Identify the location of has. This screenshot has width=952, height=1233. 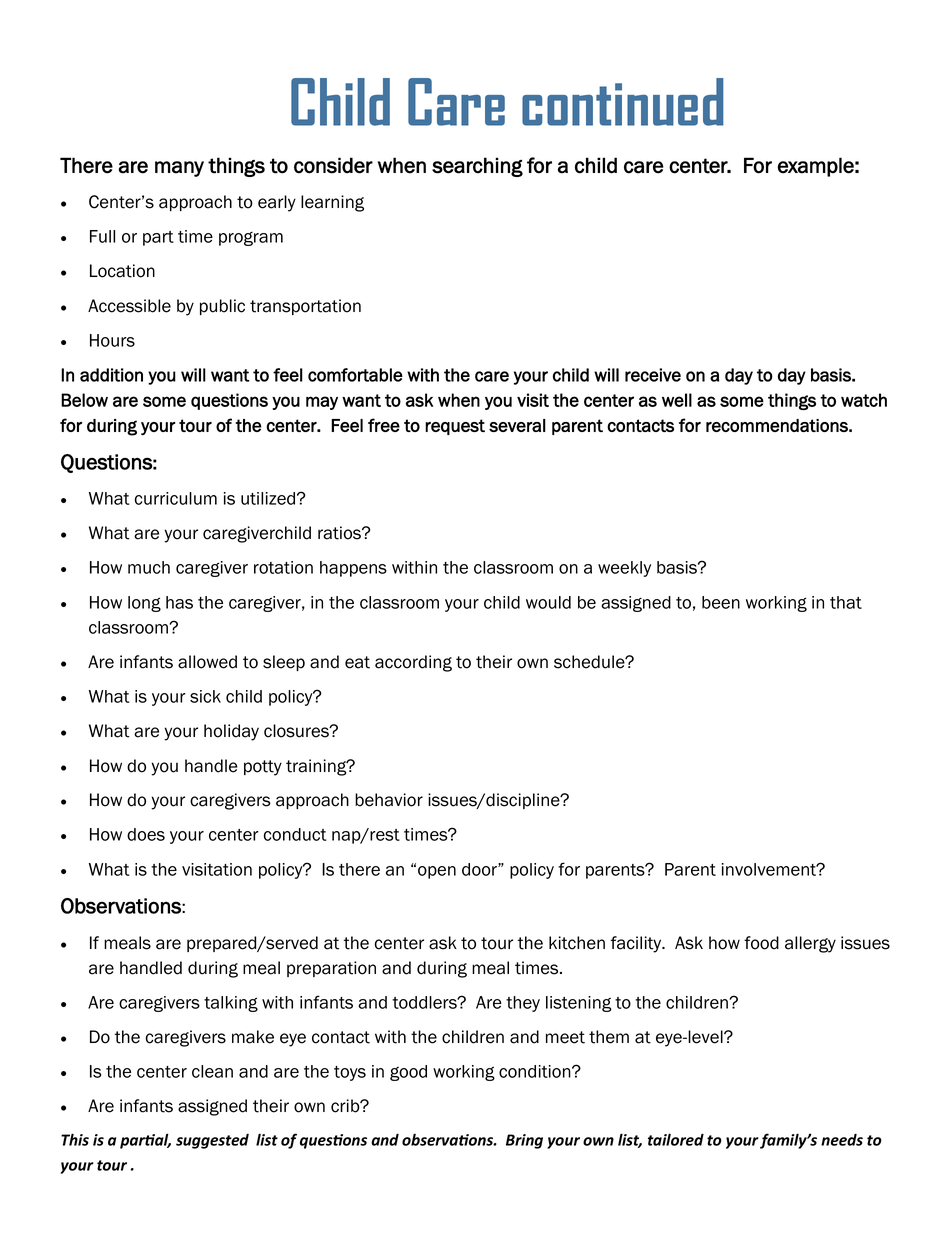
(179, 602).
